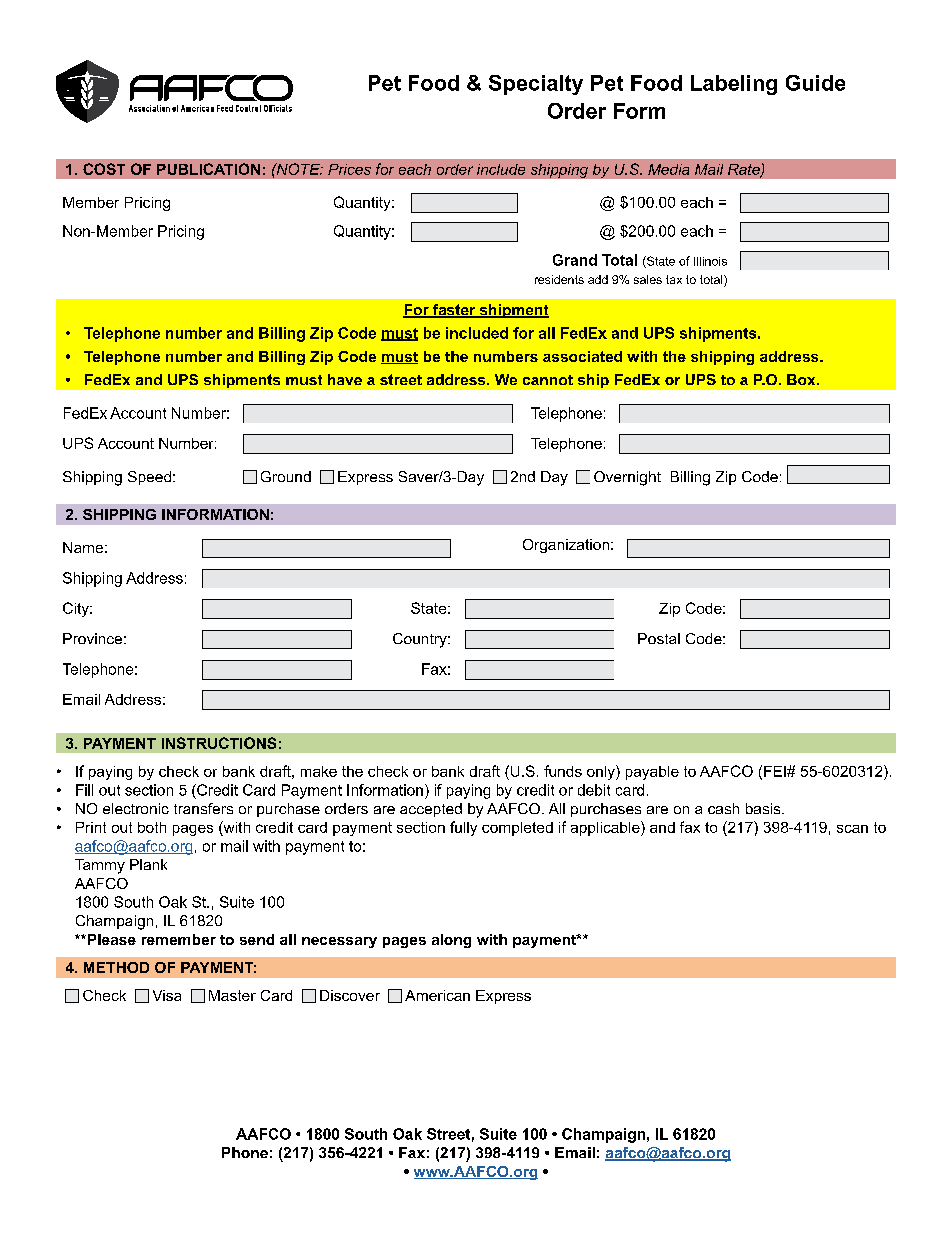  Describe the element at coordinates (454, 311) in the screenshot. I see `faster` at that location.
